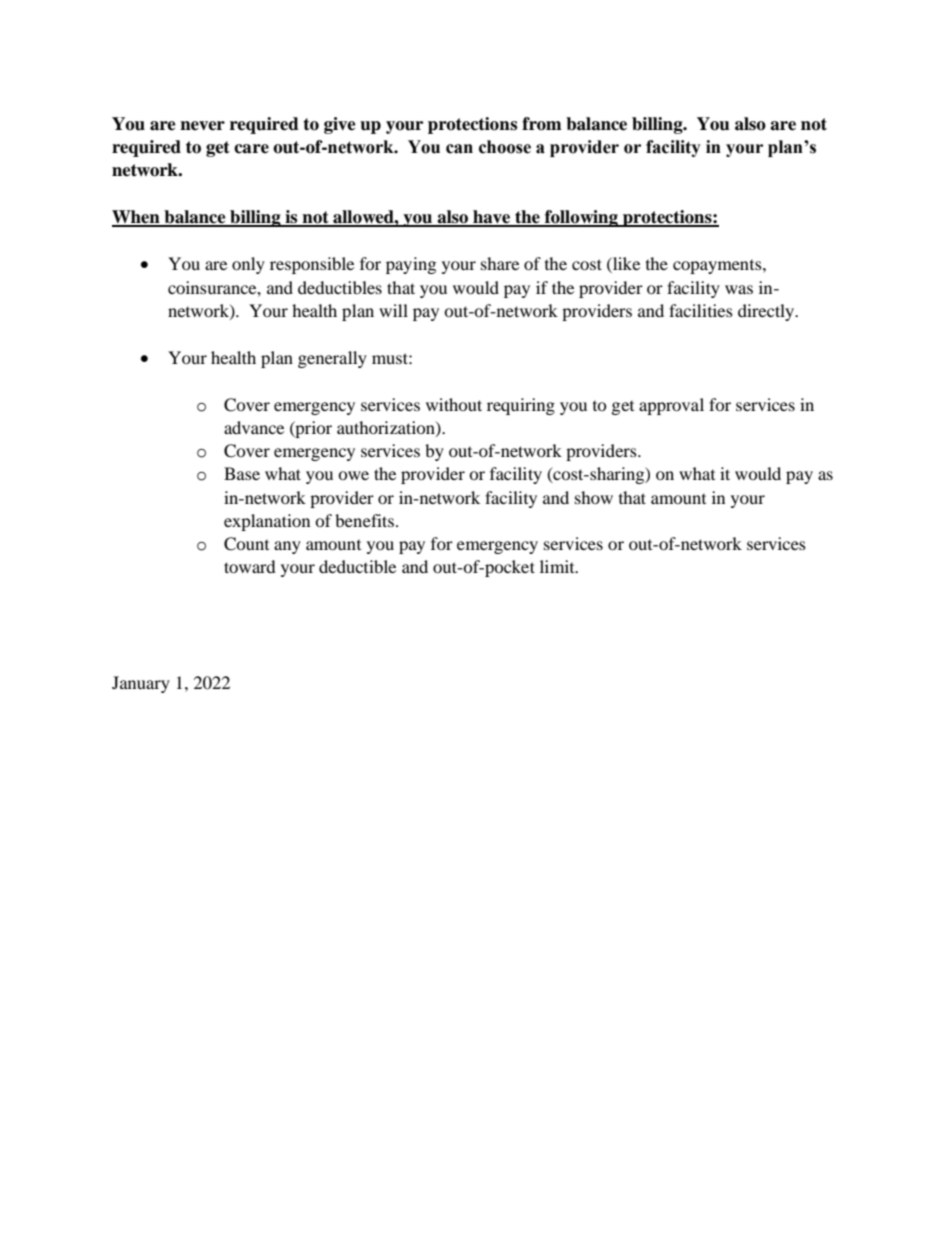  Describe the element at coordinates (542, 124) in the document. I see `from` at that location.
